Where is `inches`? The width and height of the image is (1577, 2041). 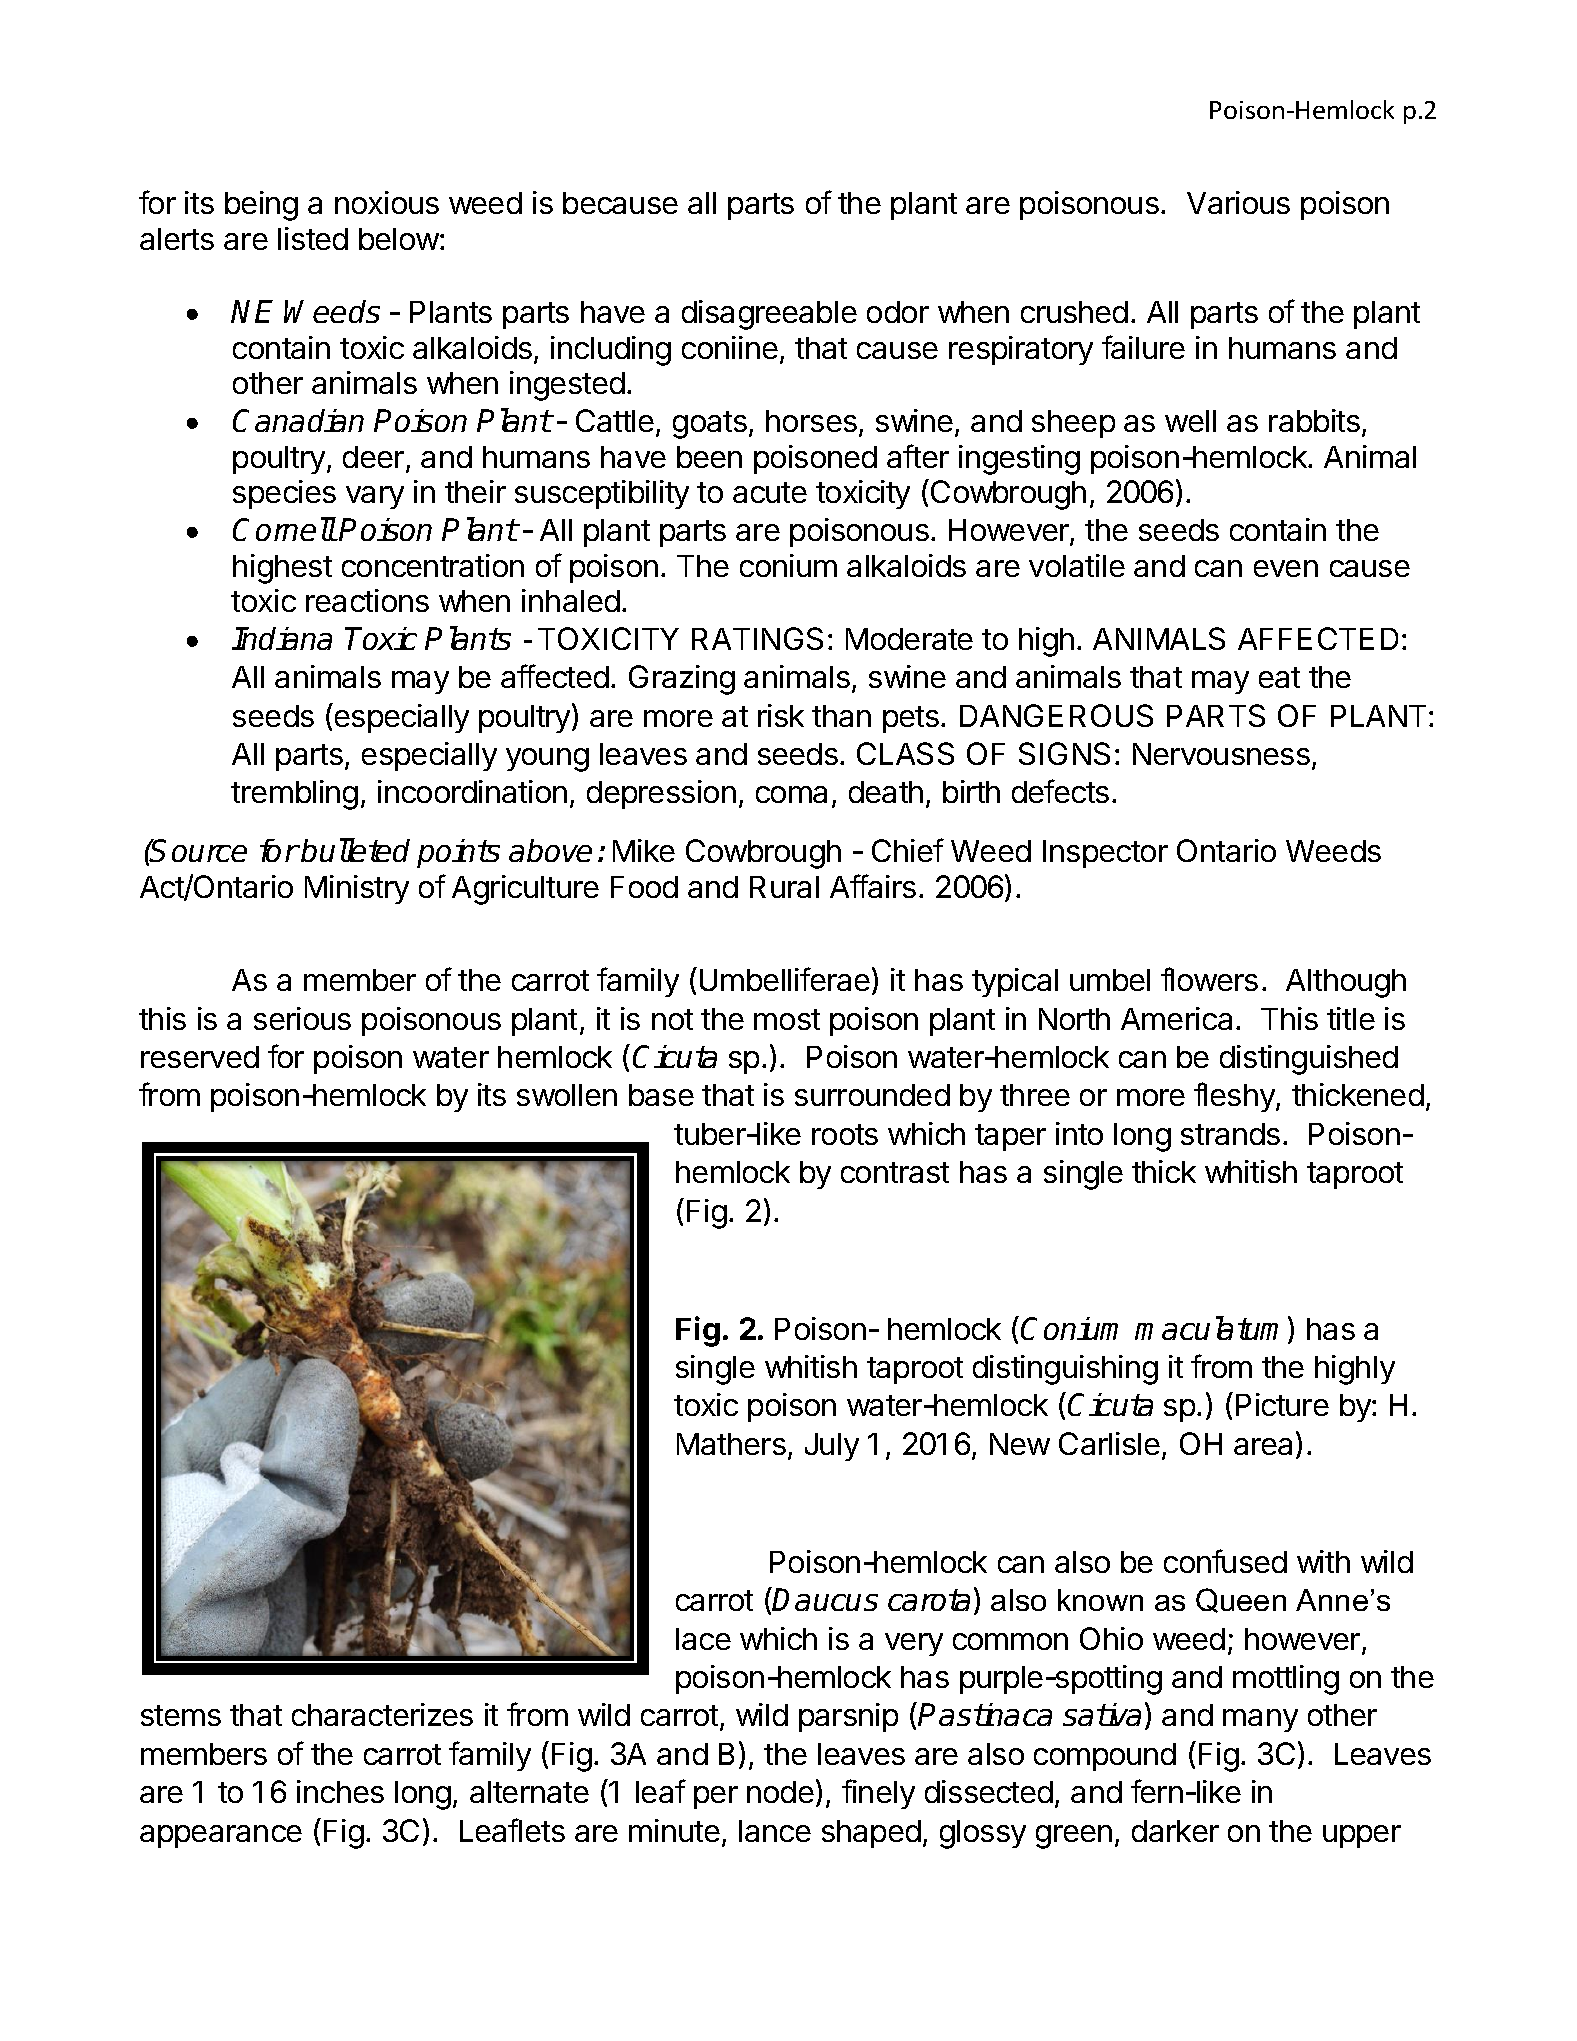
inches is located at coordinates (340, 1791).
